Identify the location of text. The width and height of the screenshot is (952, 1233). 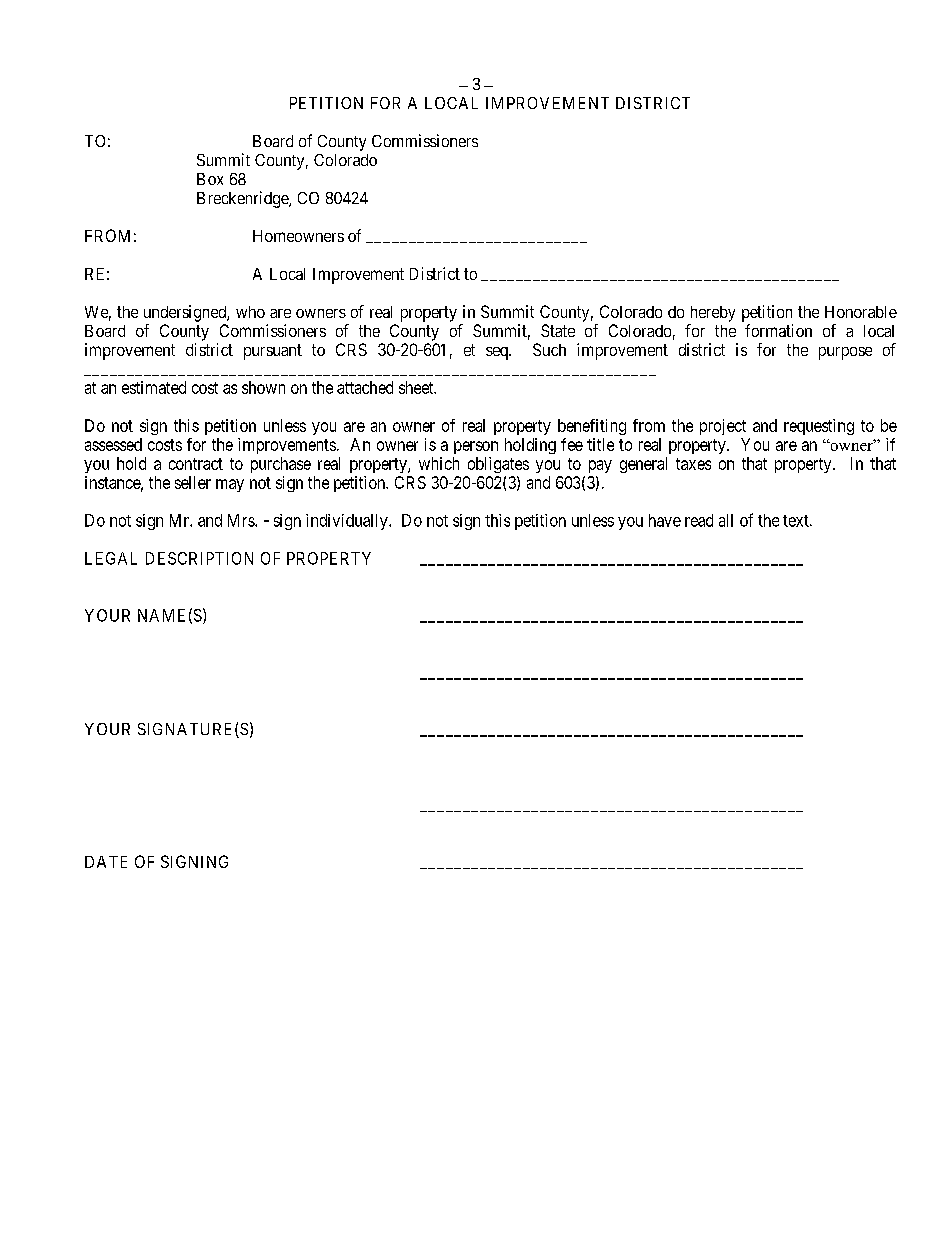
(797, 521).
